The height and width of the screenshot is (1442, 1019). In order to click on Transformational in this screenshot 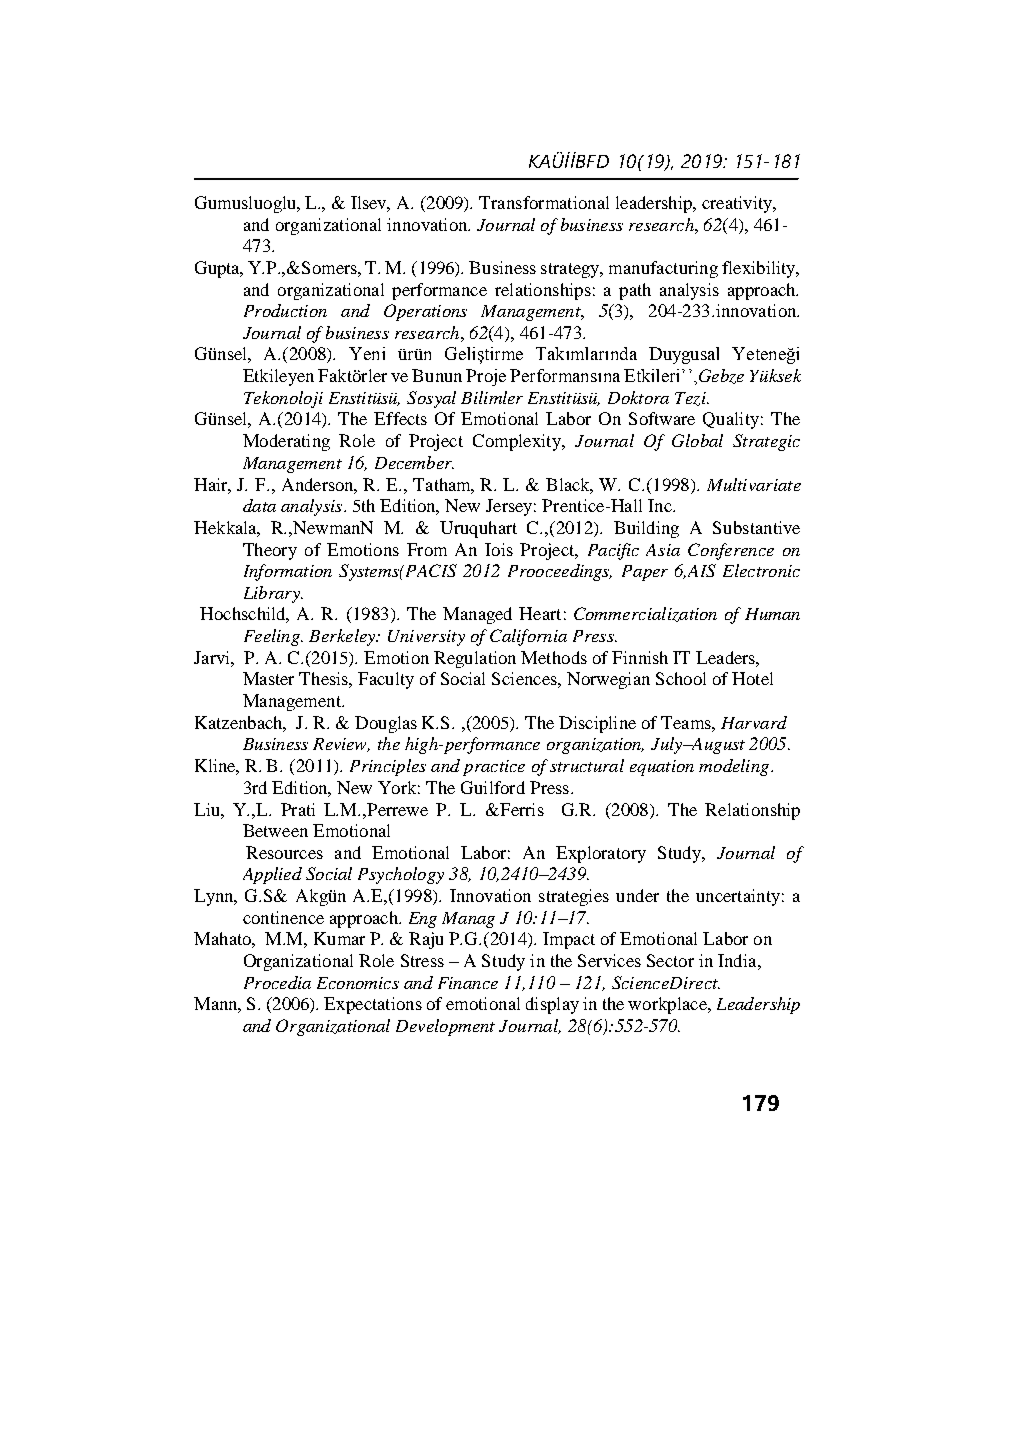, I will do `click(544, 202)`.
